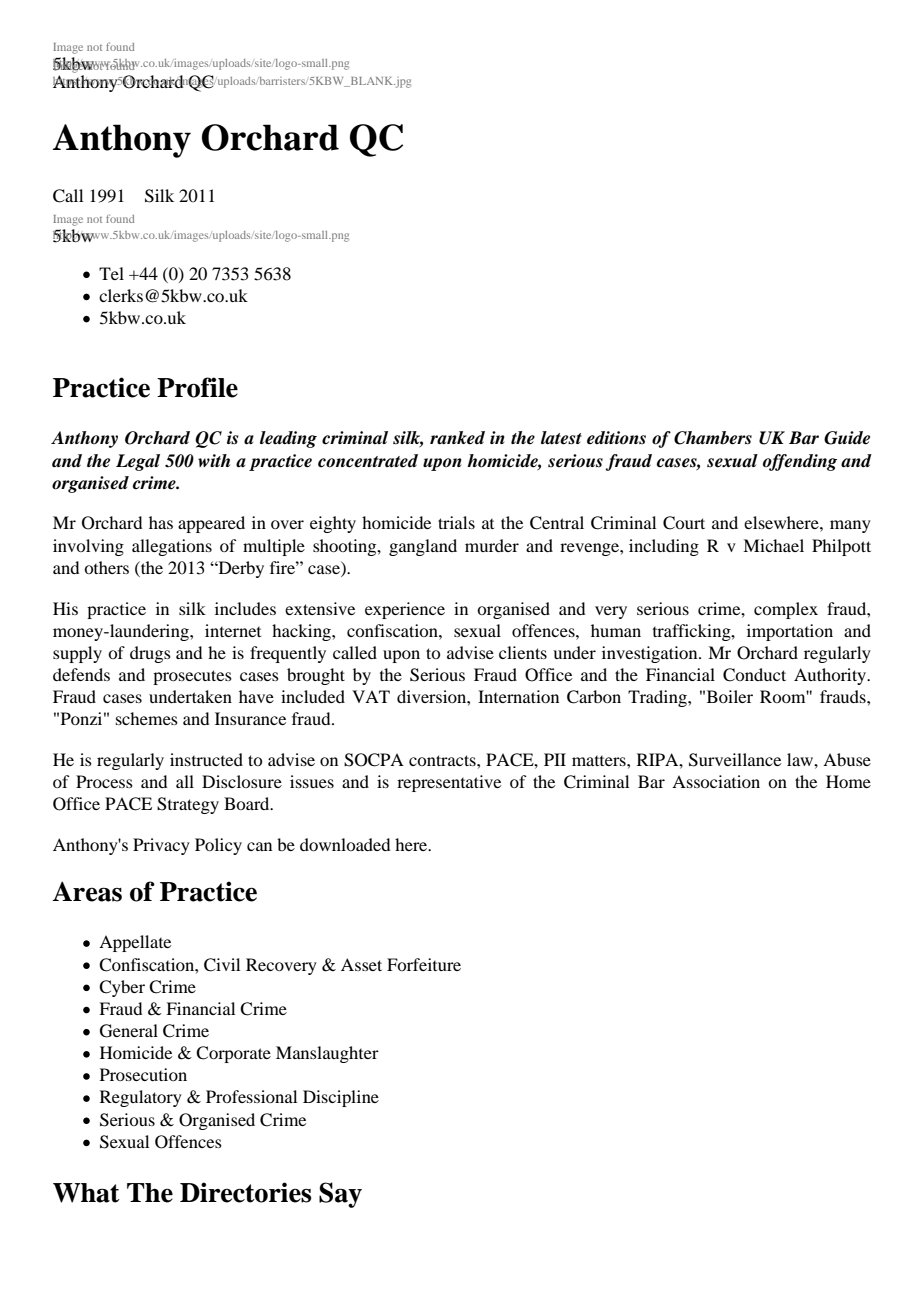 This image has width=924, height=1308. I want to click on contracts, so click(443, 760).
